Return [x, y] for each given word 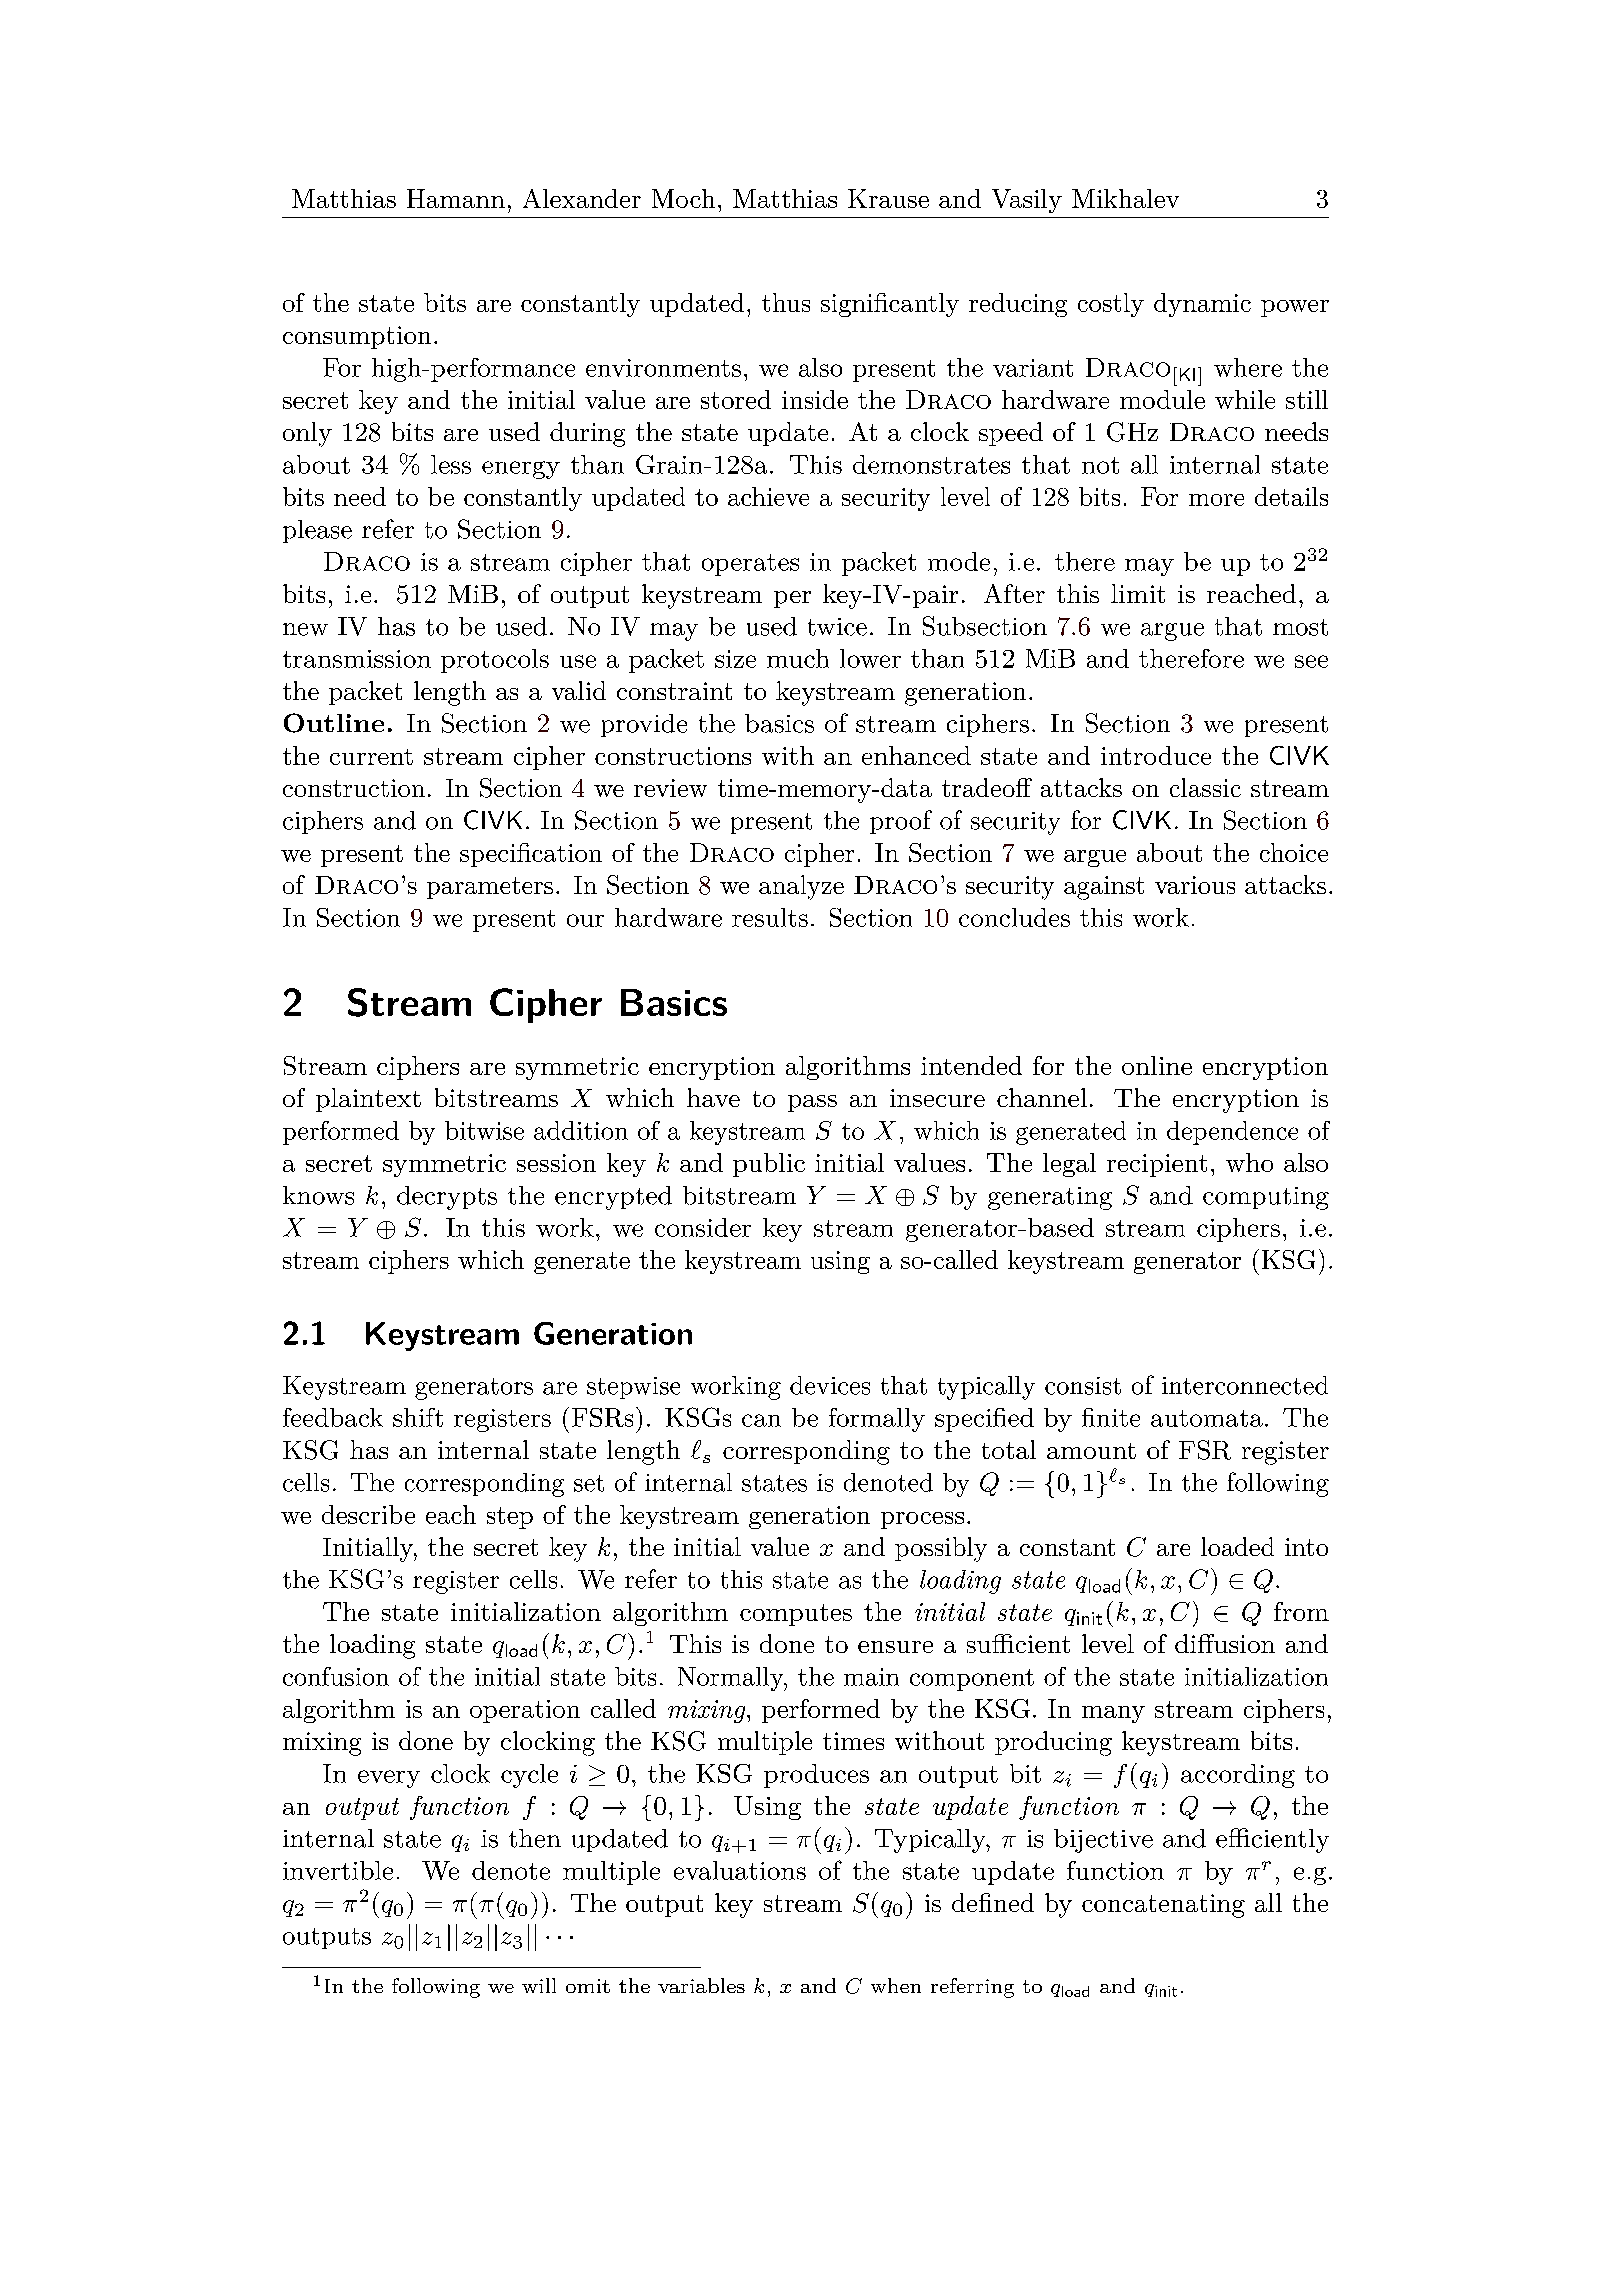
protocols [495, 661]
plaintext [368, 1100]
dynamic [1202, 305]
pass [812, 1103]
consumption [357, 337]
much [798, 658]
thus [786, 302]
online [1157, 1065]
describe [368, 1514]
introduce [1156, 755]
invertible [338, 1870]
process [922, 1520]
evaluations [740, 1870]
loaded [1237, 1546]
